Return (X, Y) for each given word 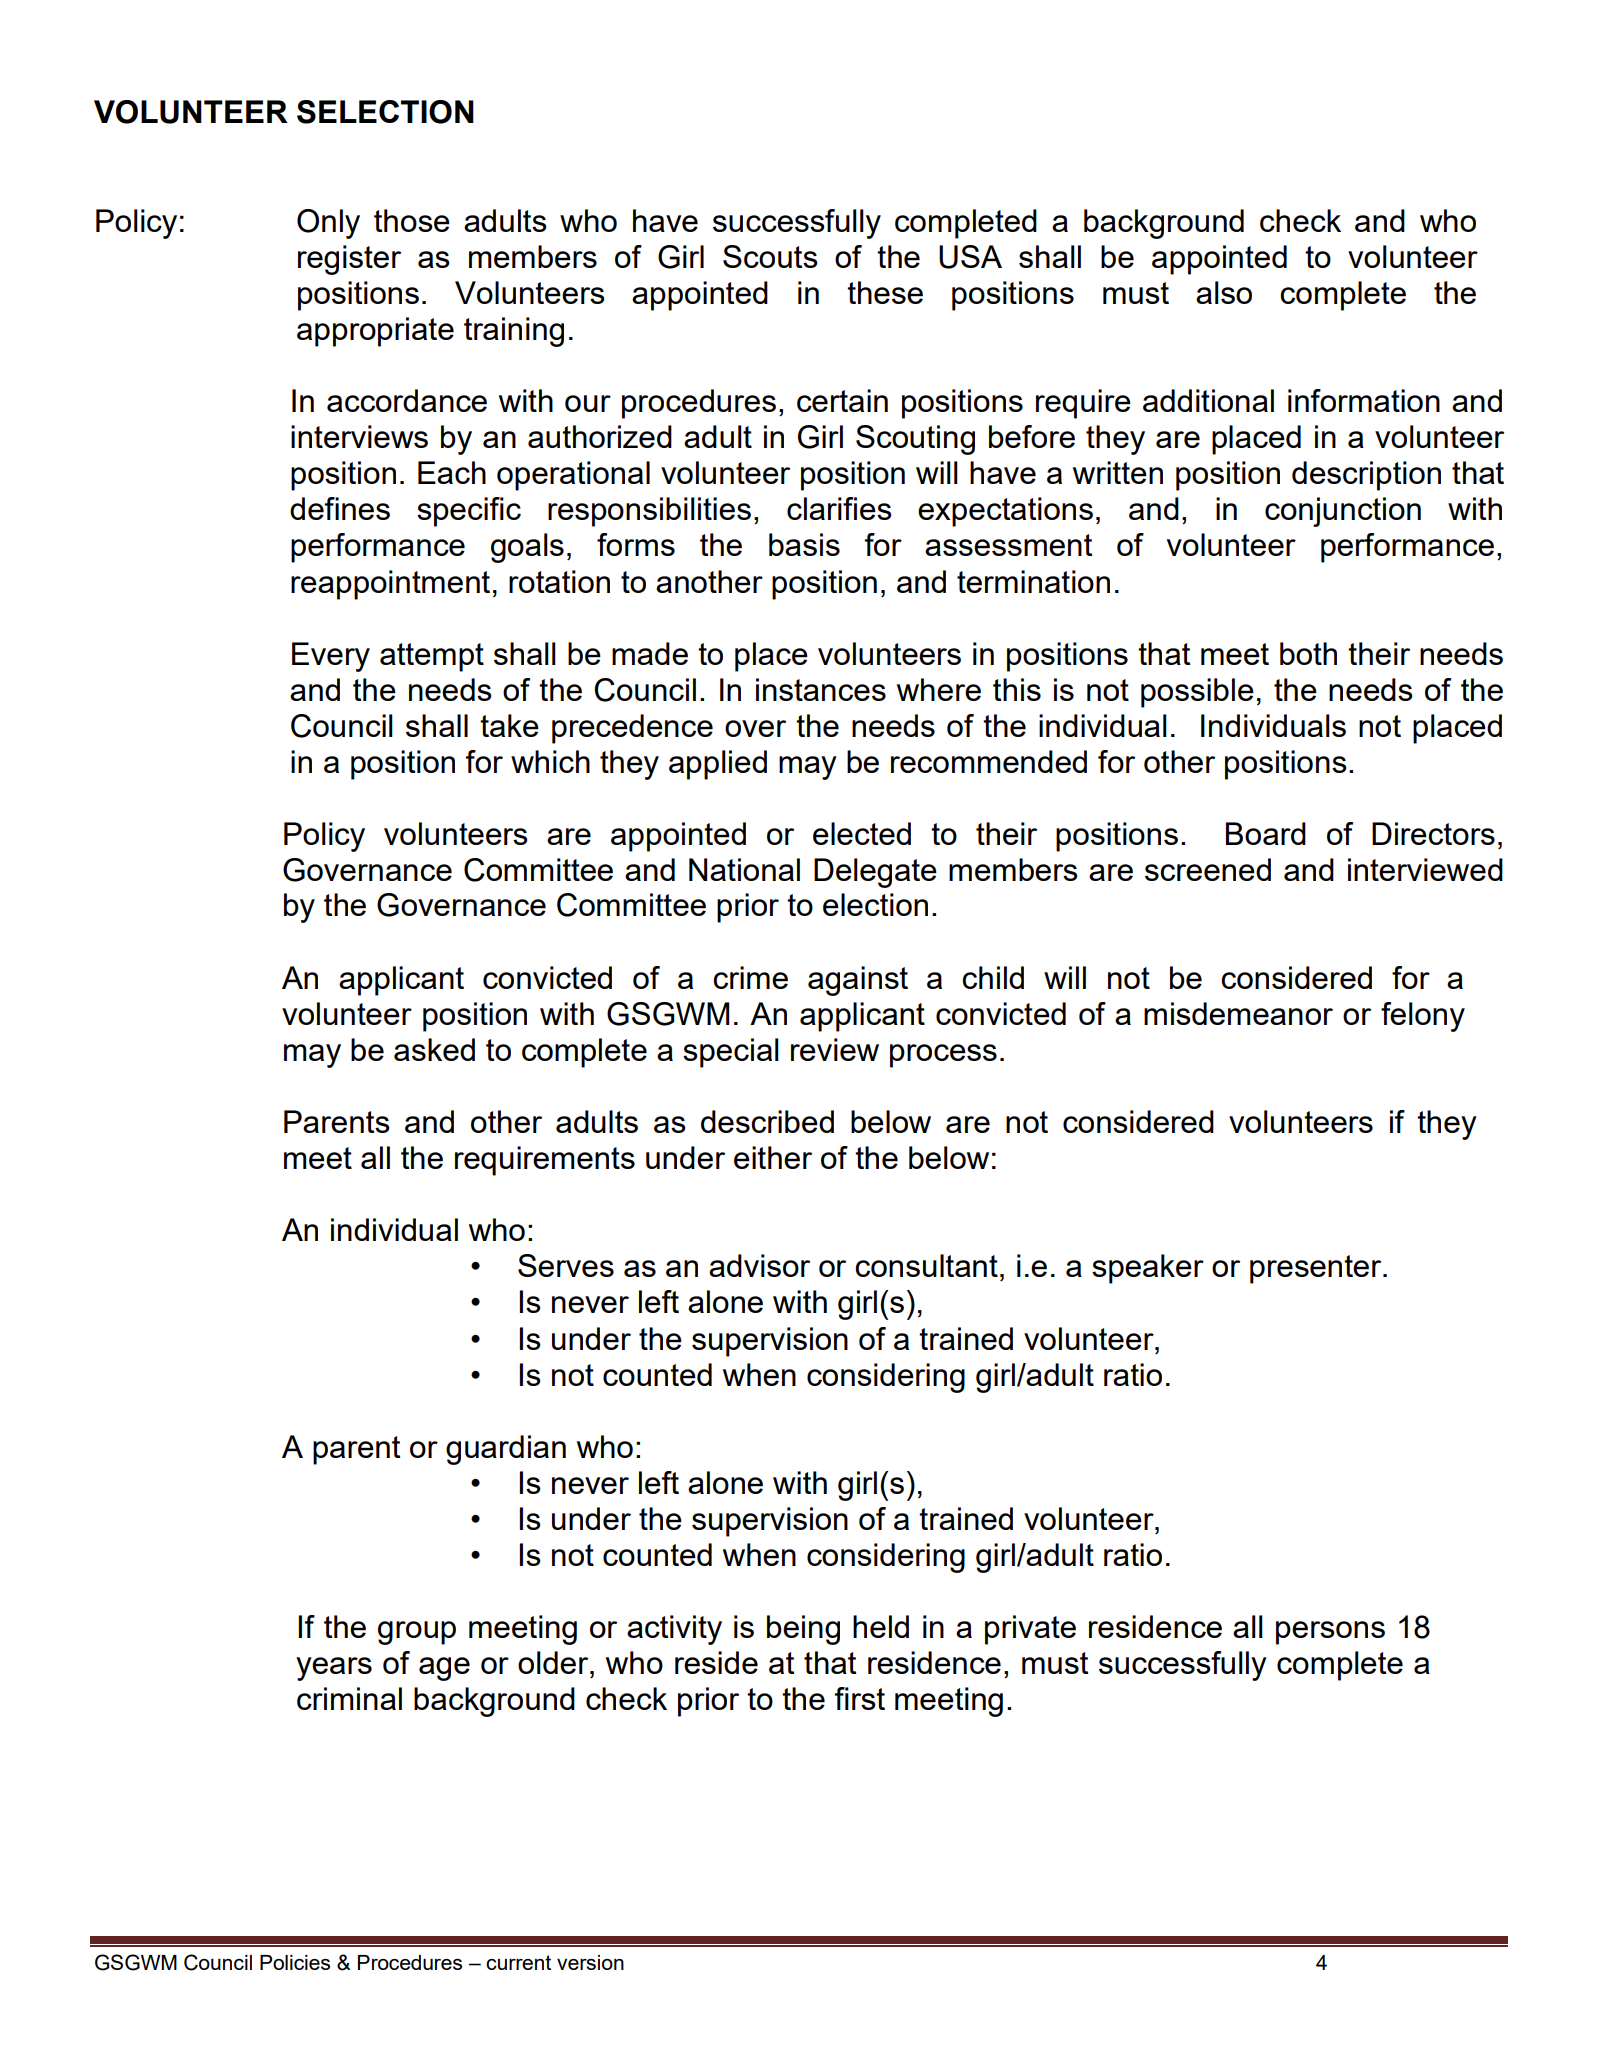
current (518, 1962)
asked (434, 1049)
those (412, 220)
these (885, 292)
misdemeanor (1238, 1013)
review (835, 1049)
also (1224, 292)
